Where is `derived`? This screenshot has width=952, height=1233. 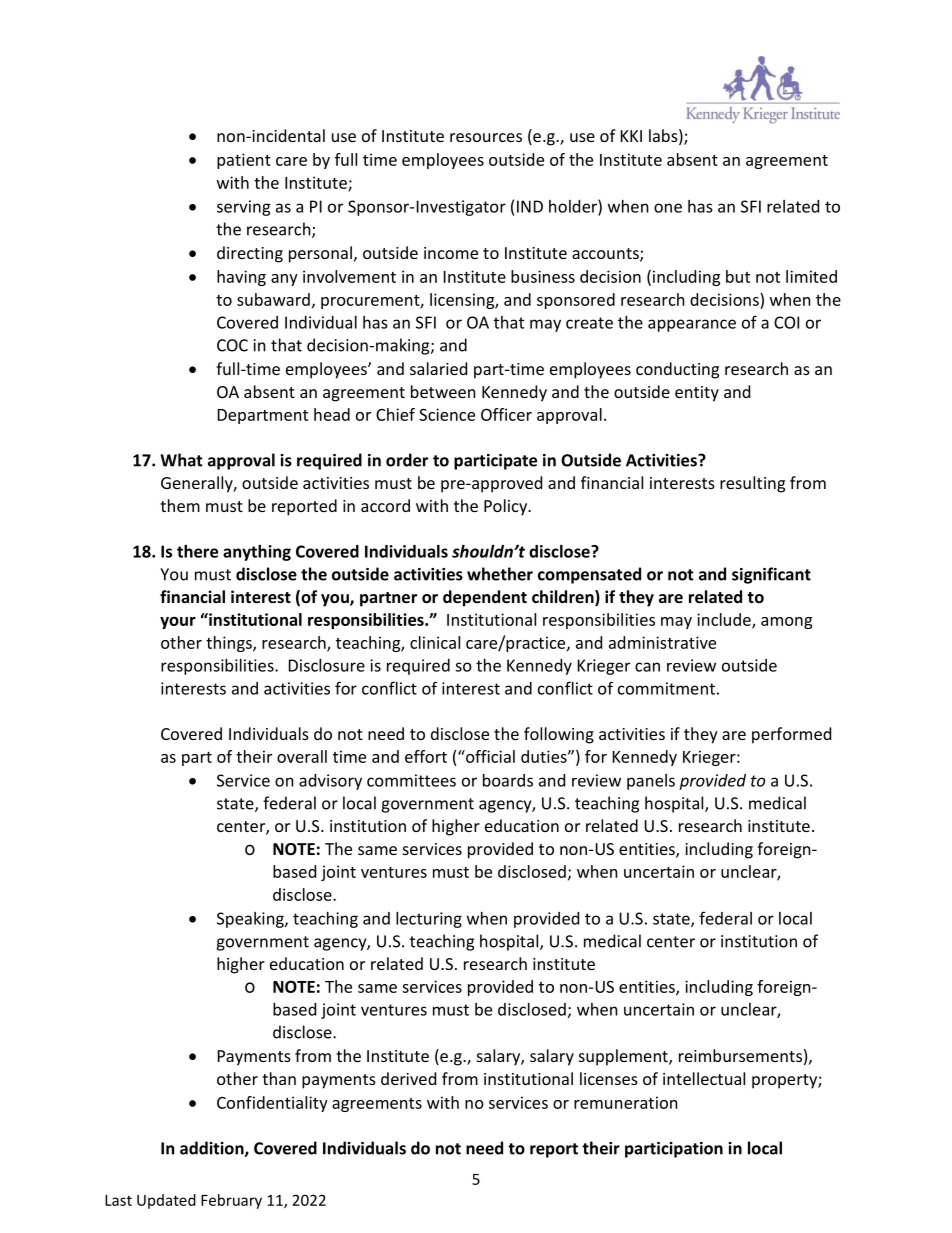
derived is located at coordinates (408, 1078).
